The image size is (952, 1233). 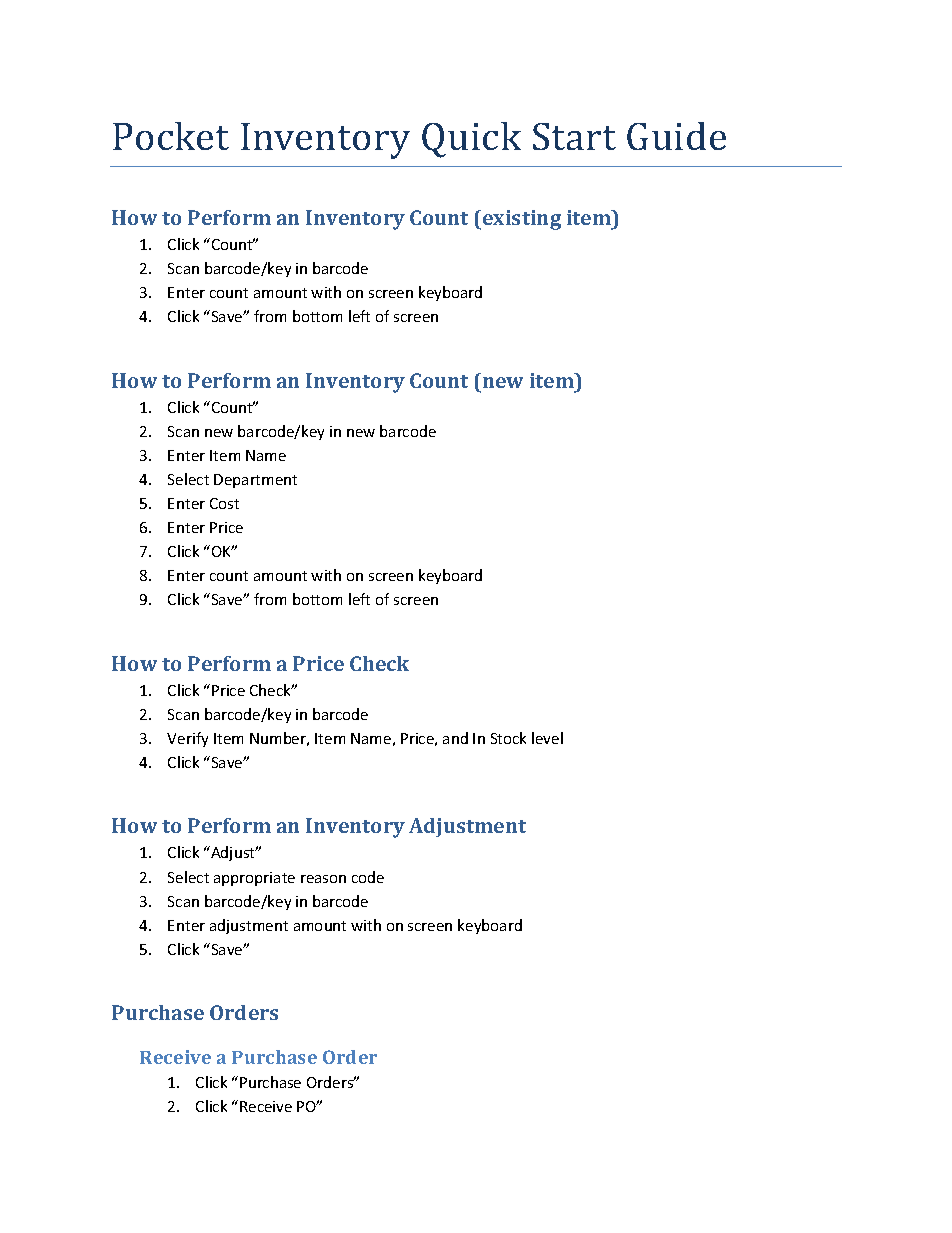 I want to click on Department, so click(x=255, y=481).
